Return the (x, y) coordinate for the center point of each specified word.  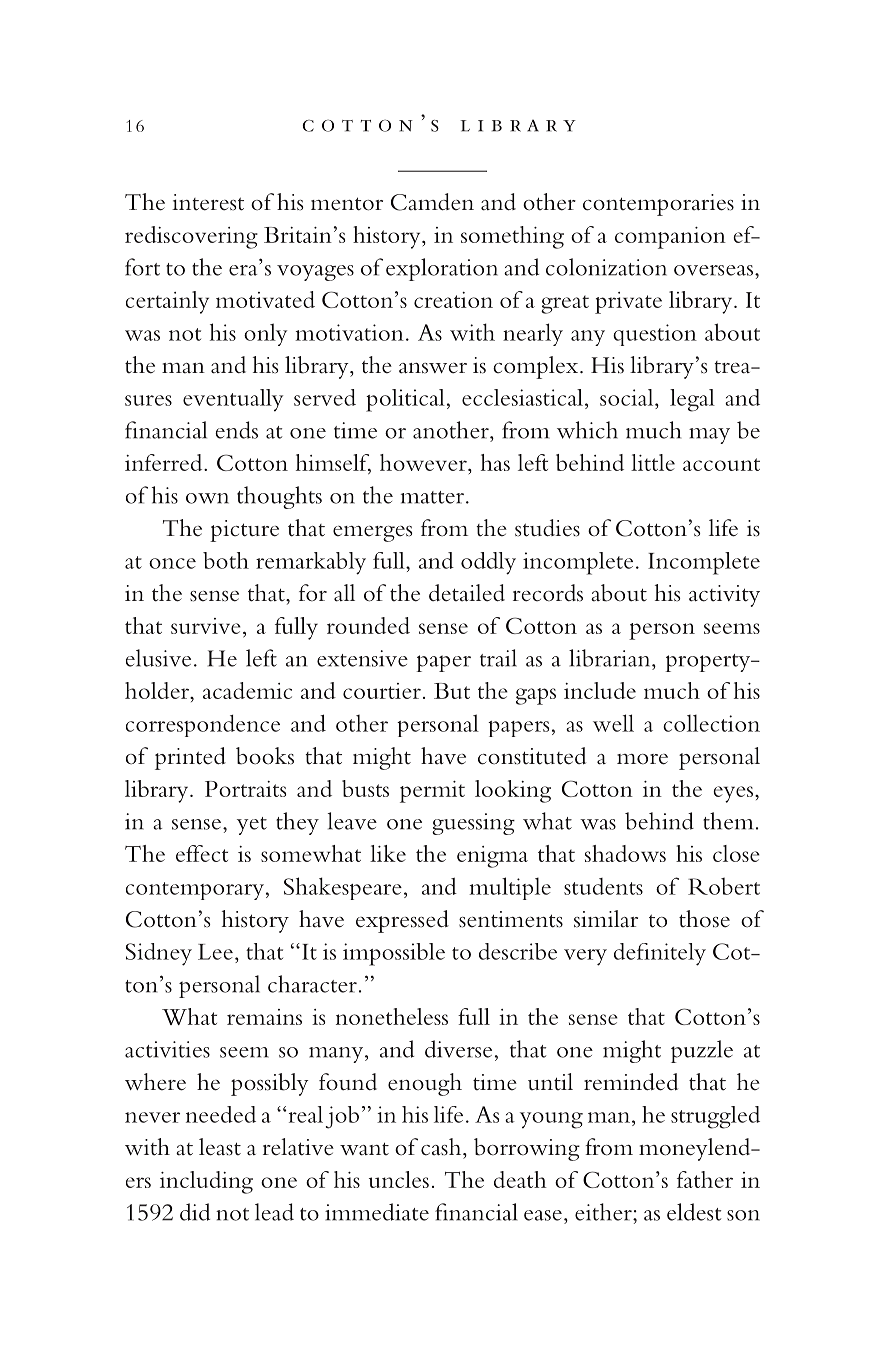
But (452, 691)
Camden (432, 202)
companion (670, 238)
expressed (402, 921)
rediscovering (191, 237)
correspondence (203, 726)
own (207, 498)
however (424, 462)
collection (711, 723)
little (653, 462)
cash (442, 1147)
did (195, 1212)
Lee (215, 952)
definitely (660, 954)
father (705, 1179)
